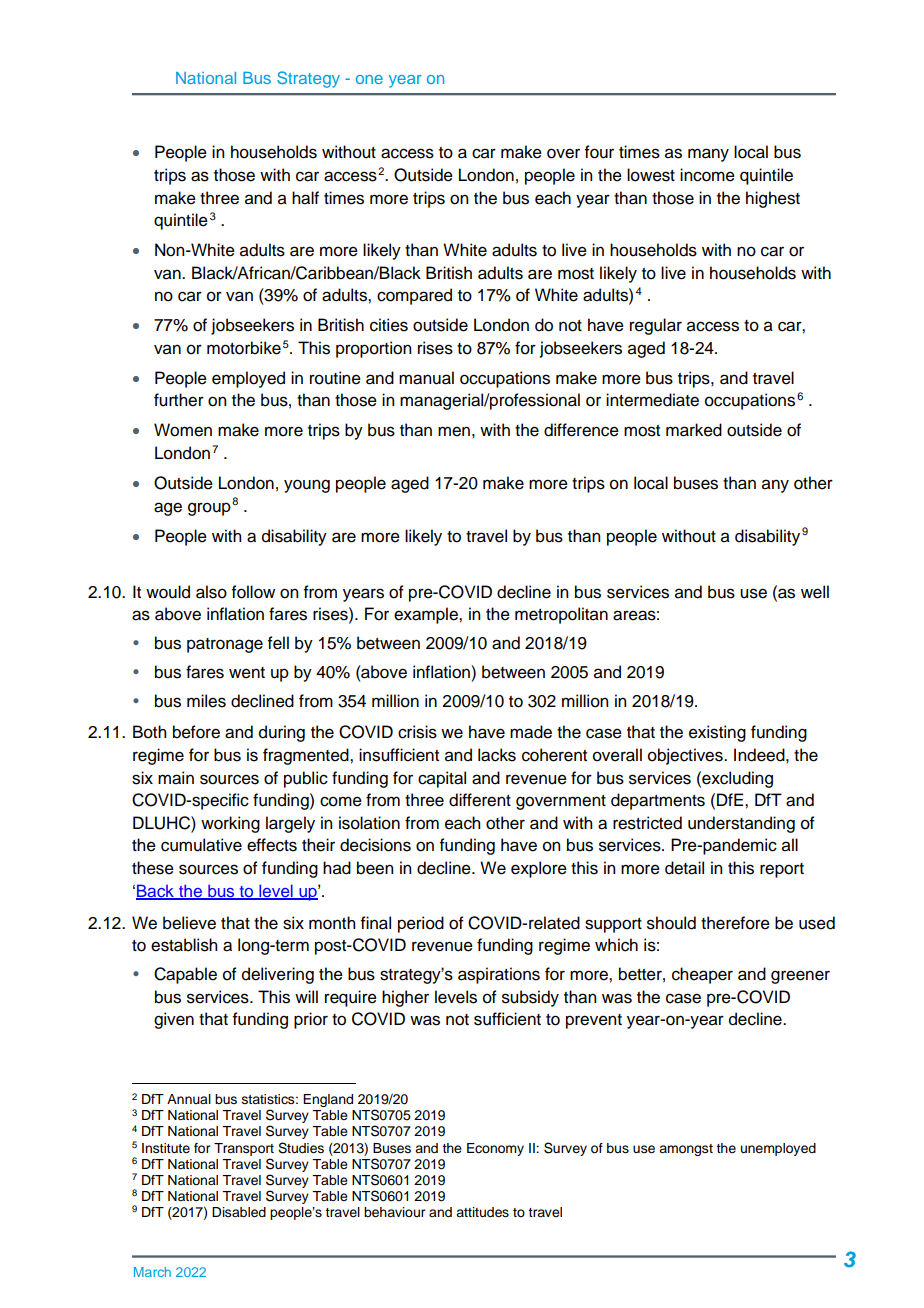  What do you see at coordinates (708, 155) in the screenshot?
I see `many` at bounding box center [708, 155].
